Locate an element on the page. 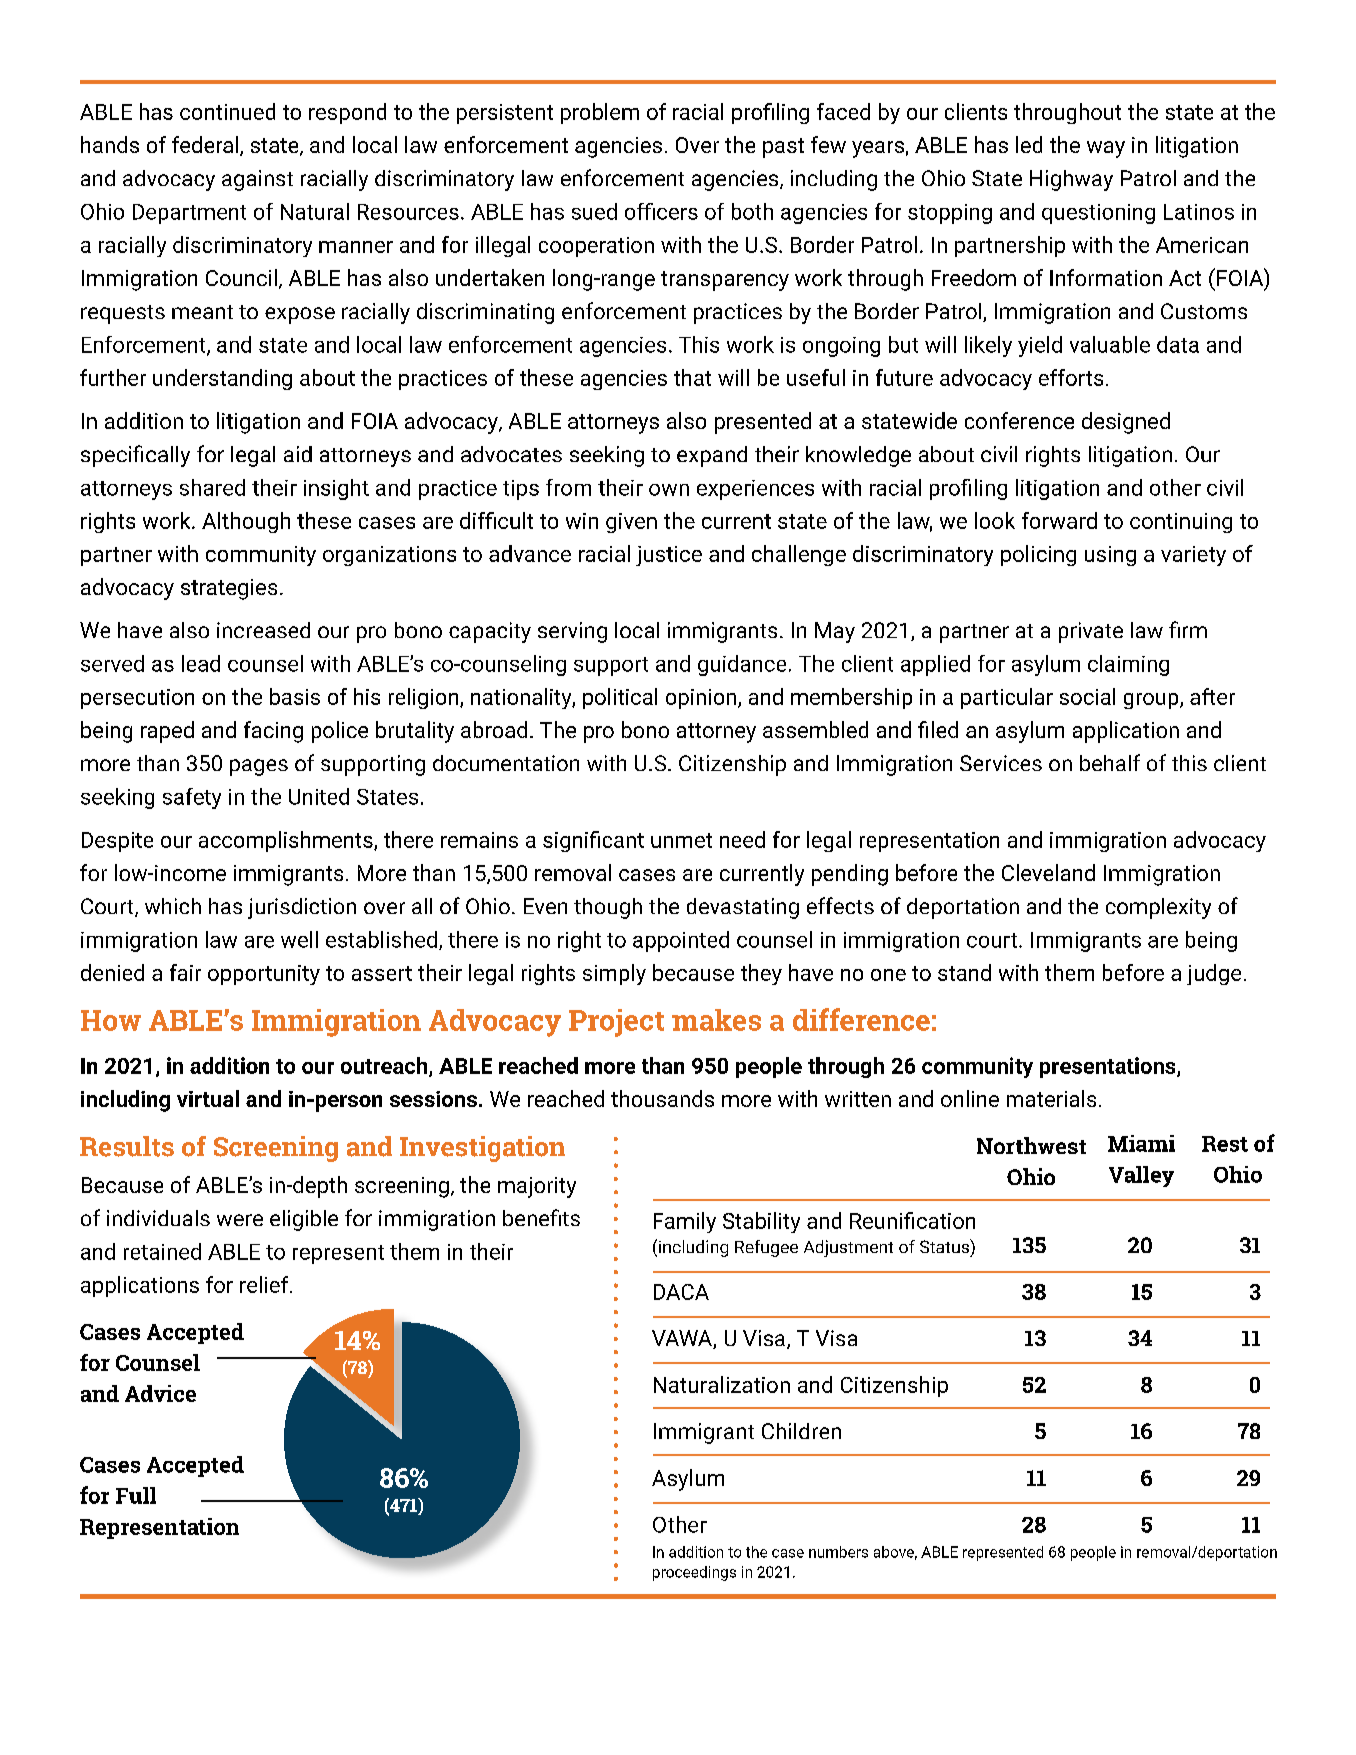 The image size is (1356, 1755). Valley is located at coordinates (1141, 1176).
